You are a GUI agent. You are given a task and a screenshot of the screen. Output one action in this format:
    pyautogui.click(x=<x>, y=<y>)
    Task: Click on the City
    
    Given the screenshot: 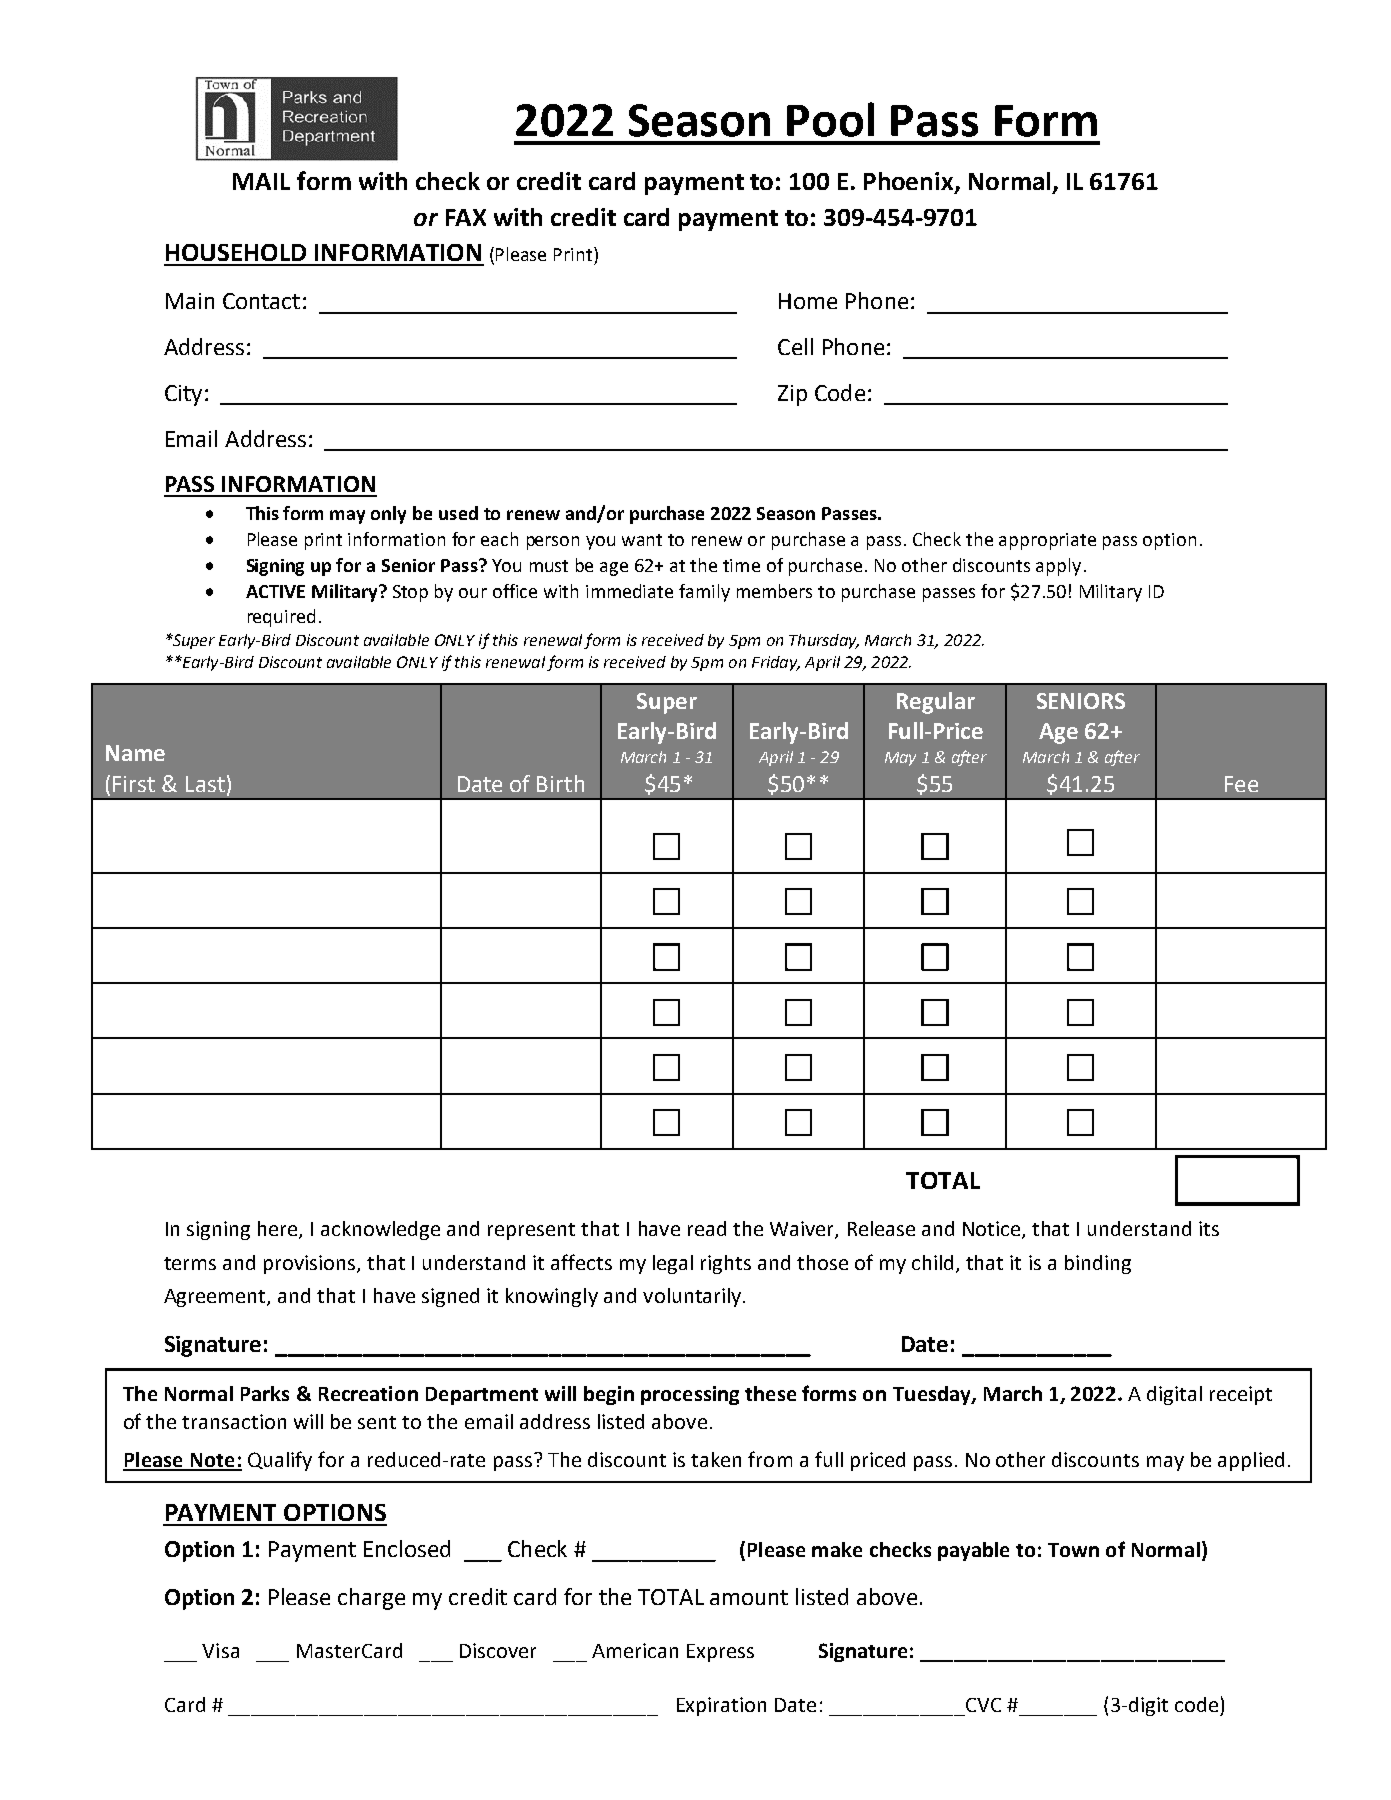 What is the action you would take?
    pyautogui.click(x=183, y=395)
